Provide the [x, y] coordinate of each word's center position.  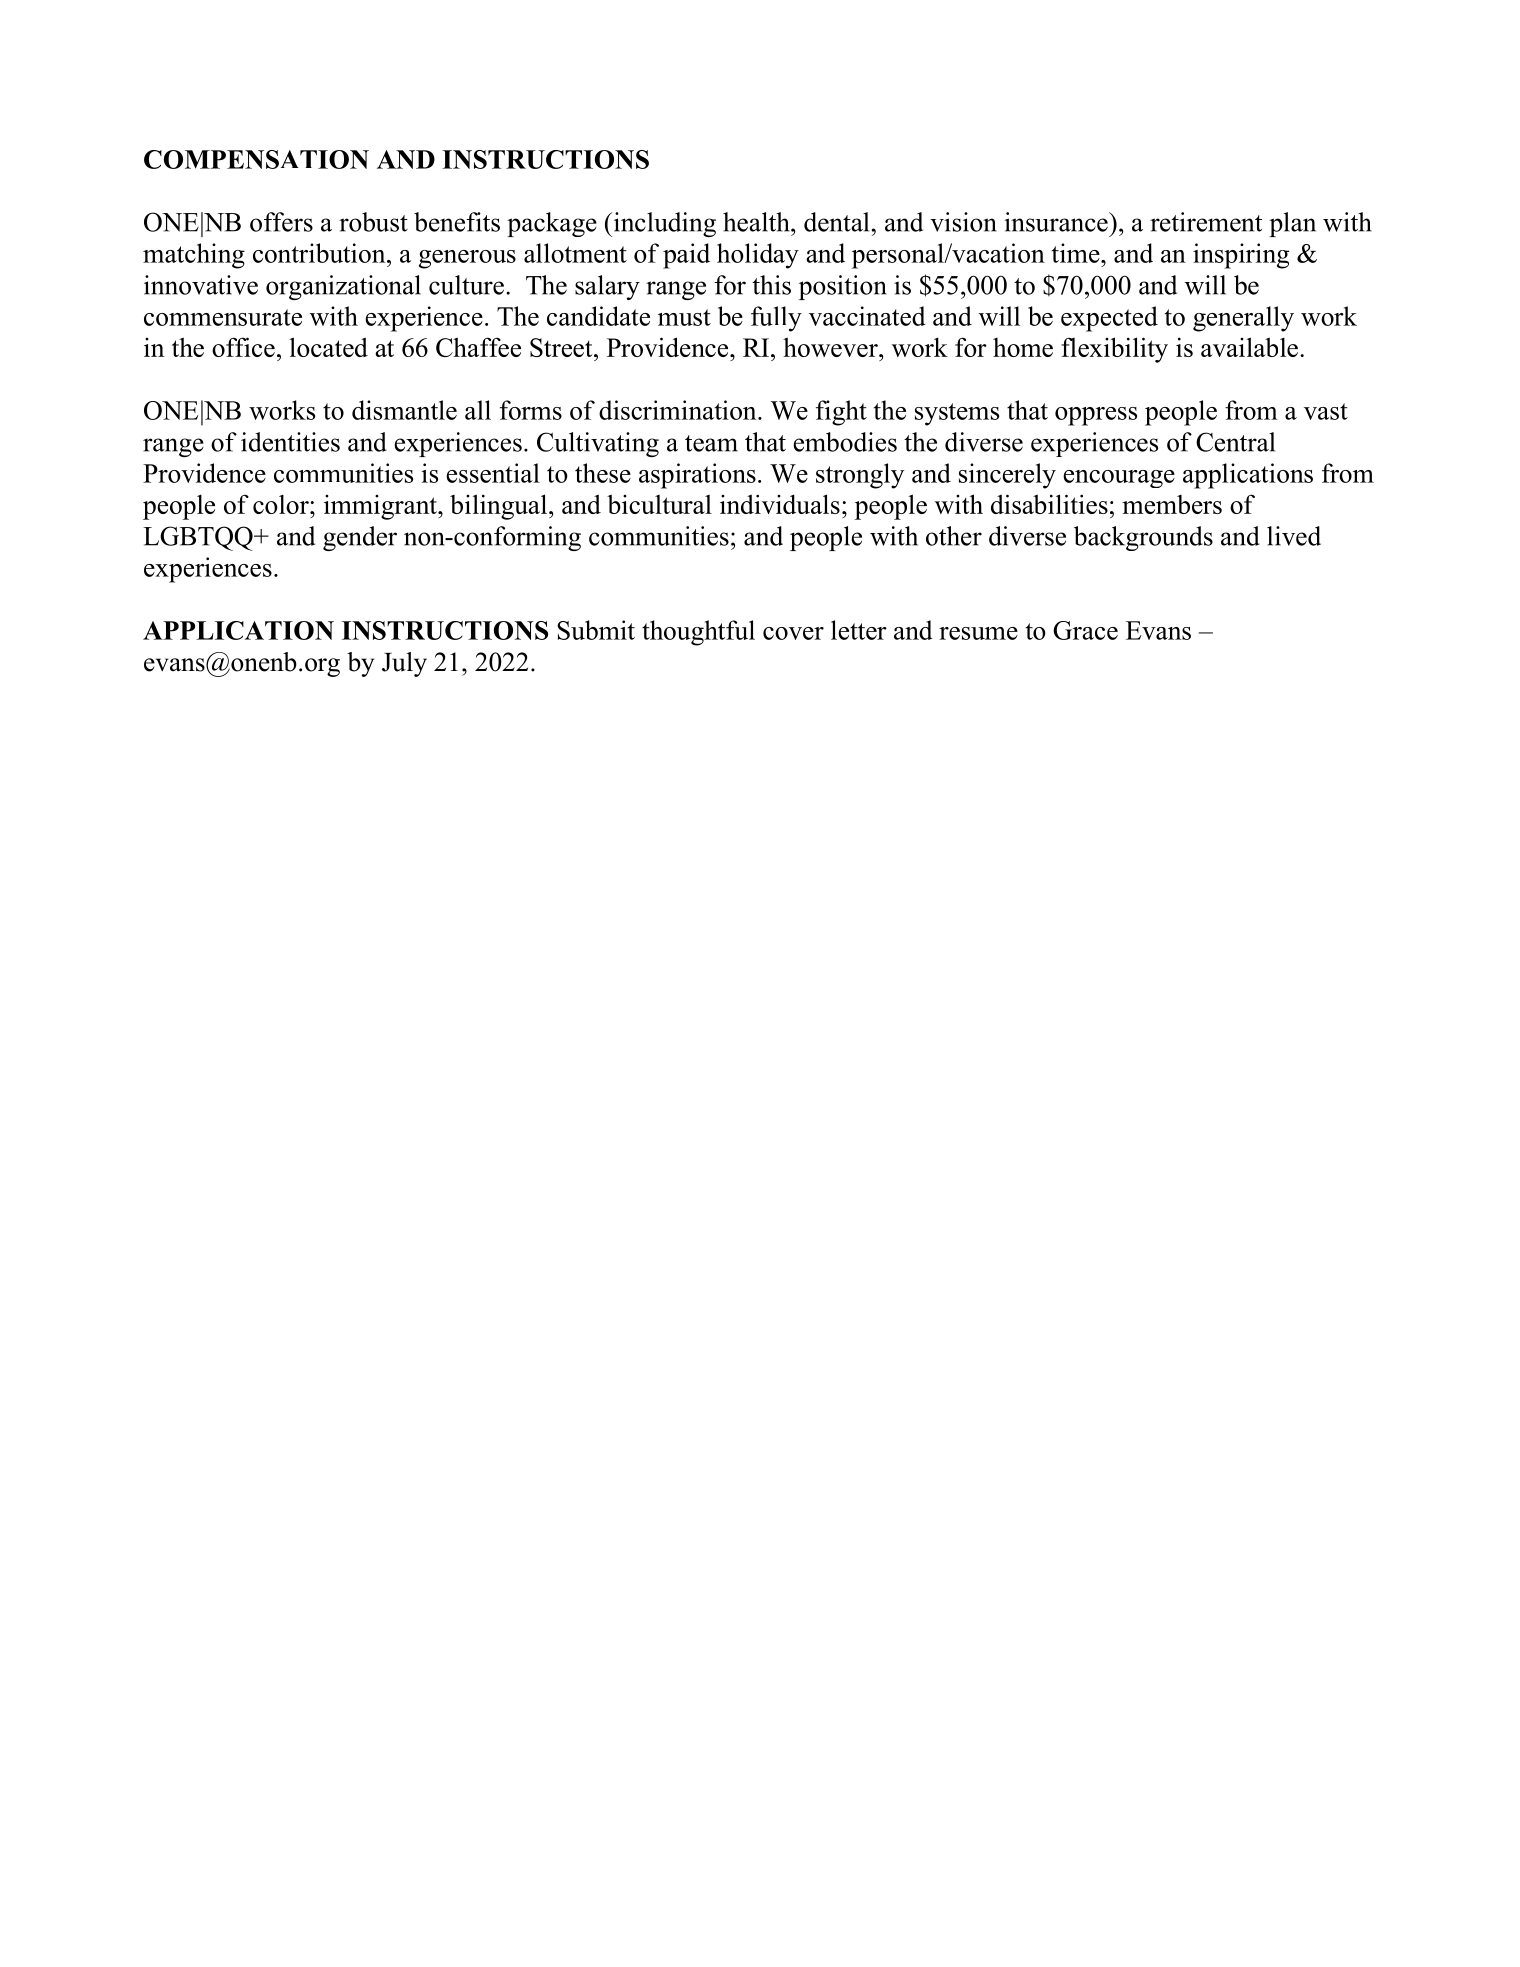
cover [793, 633]
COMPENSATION [256, 159]
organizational [343, 287]
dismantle [404, 410]
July [404, 664]
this [771, 285]
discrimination [679, 410]
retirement [1206, 222]
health [757, 222]
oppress [1096, 416]
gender [360, 538]
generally [1243, 319]
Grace [1085, 630]
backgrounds [1143, 538]
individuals [780, 504]
